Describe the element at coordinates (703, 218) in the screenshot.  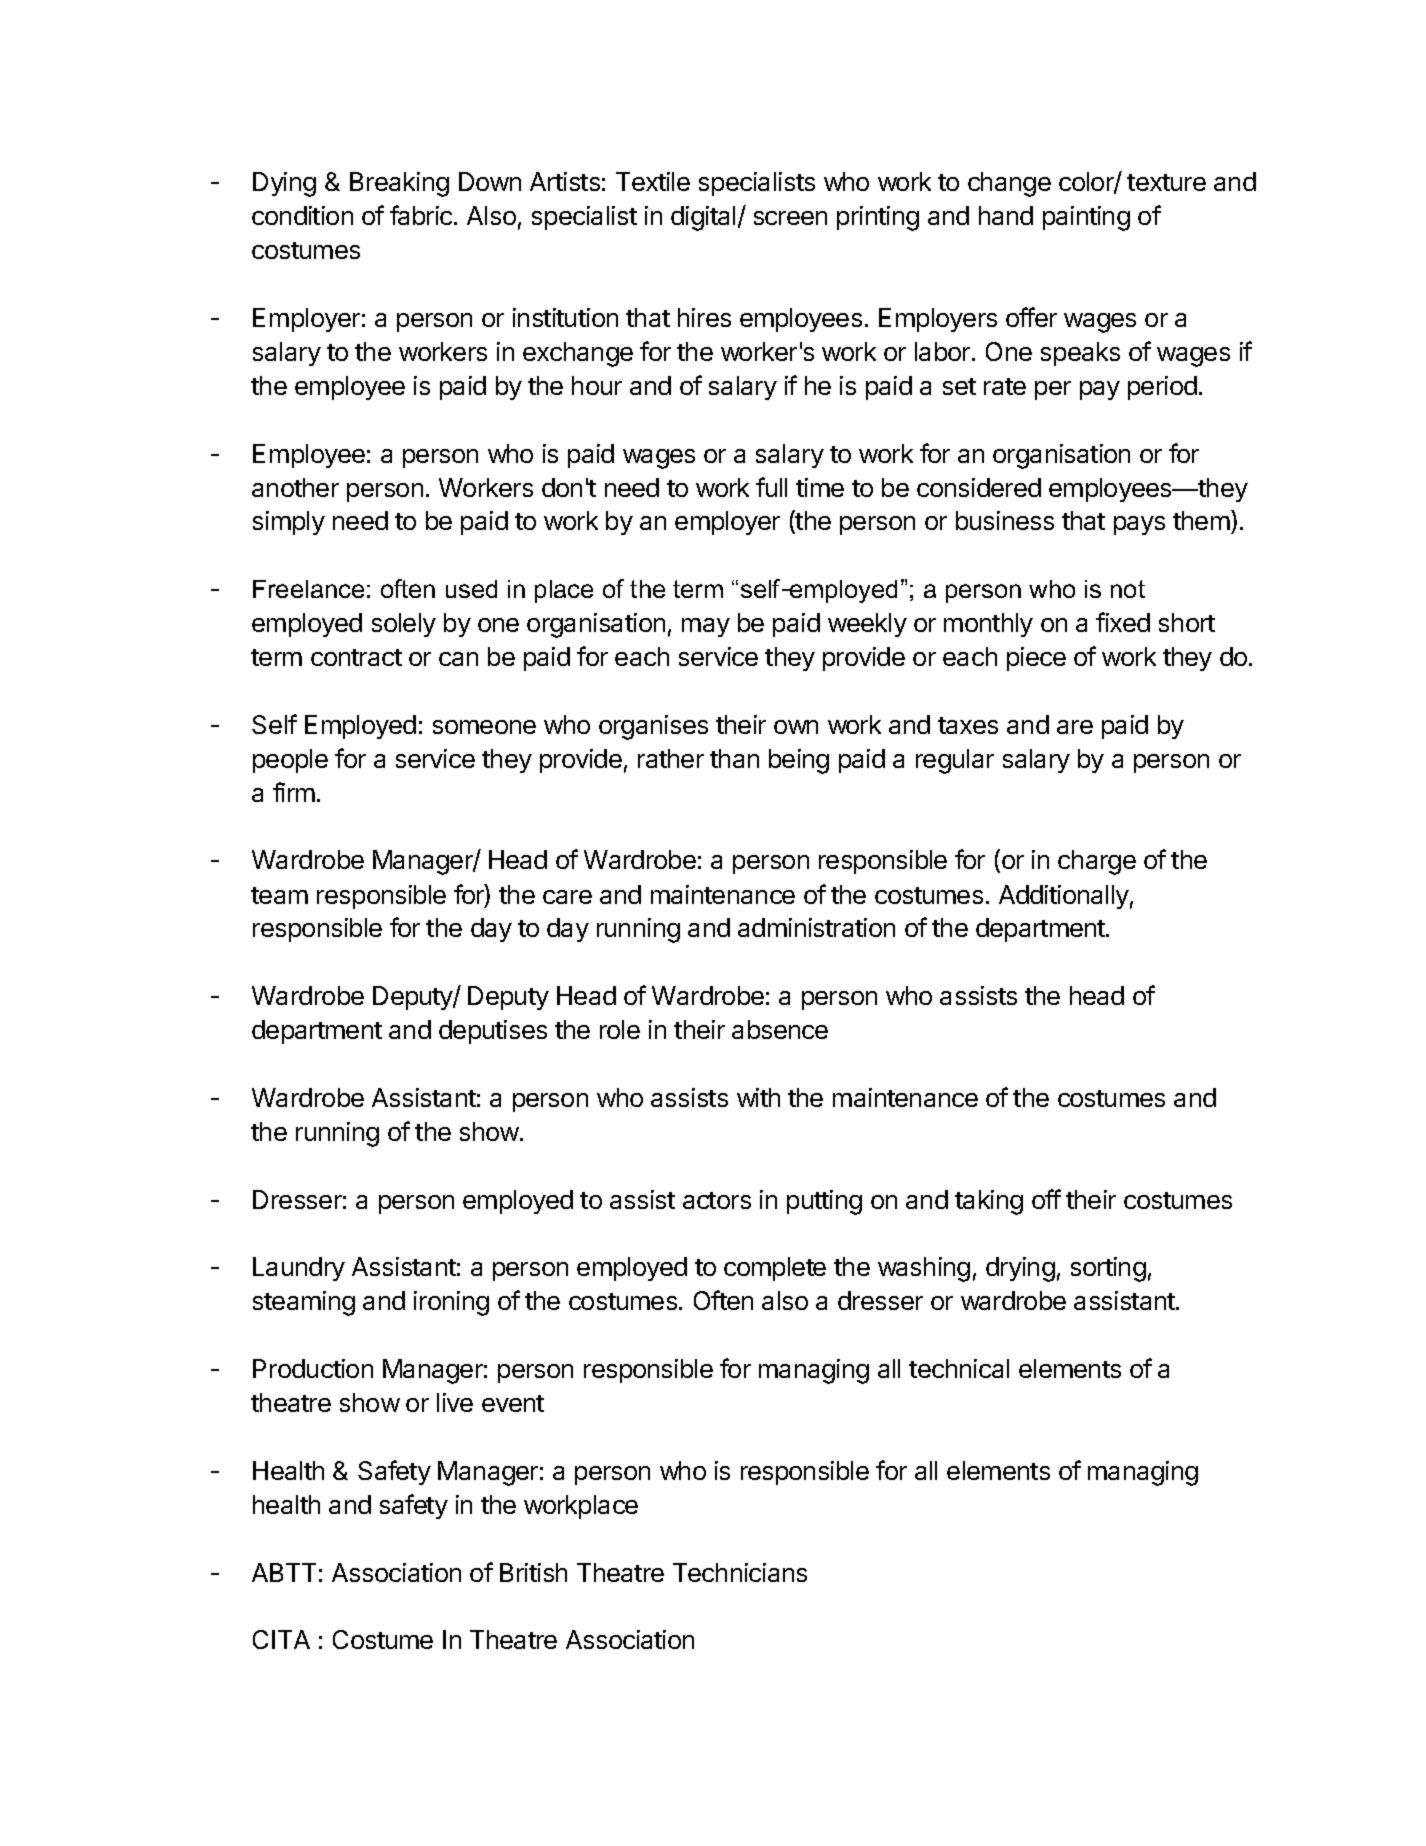
I see `digital` at that location.
